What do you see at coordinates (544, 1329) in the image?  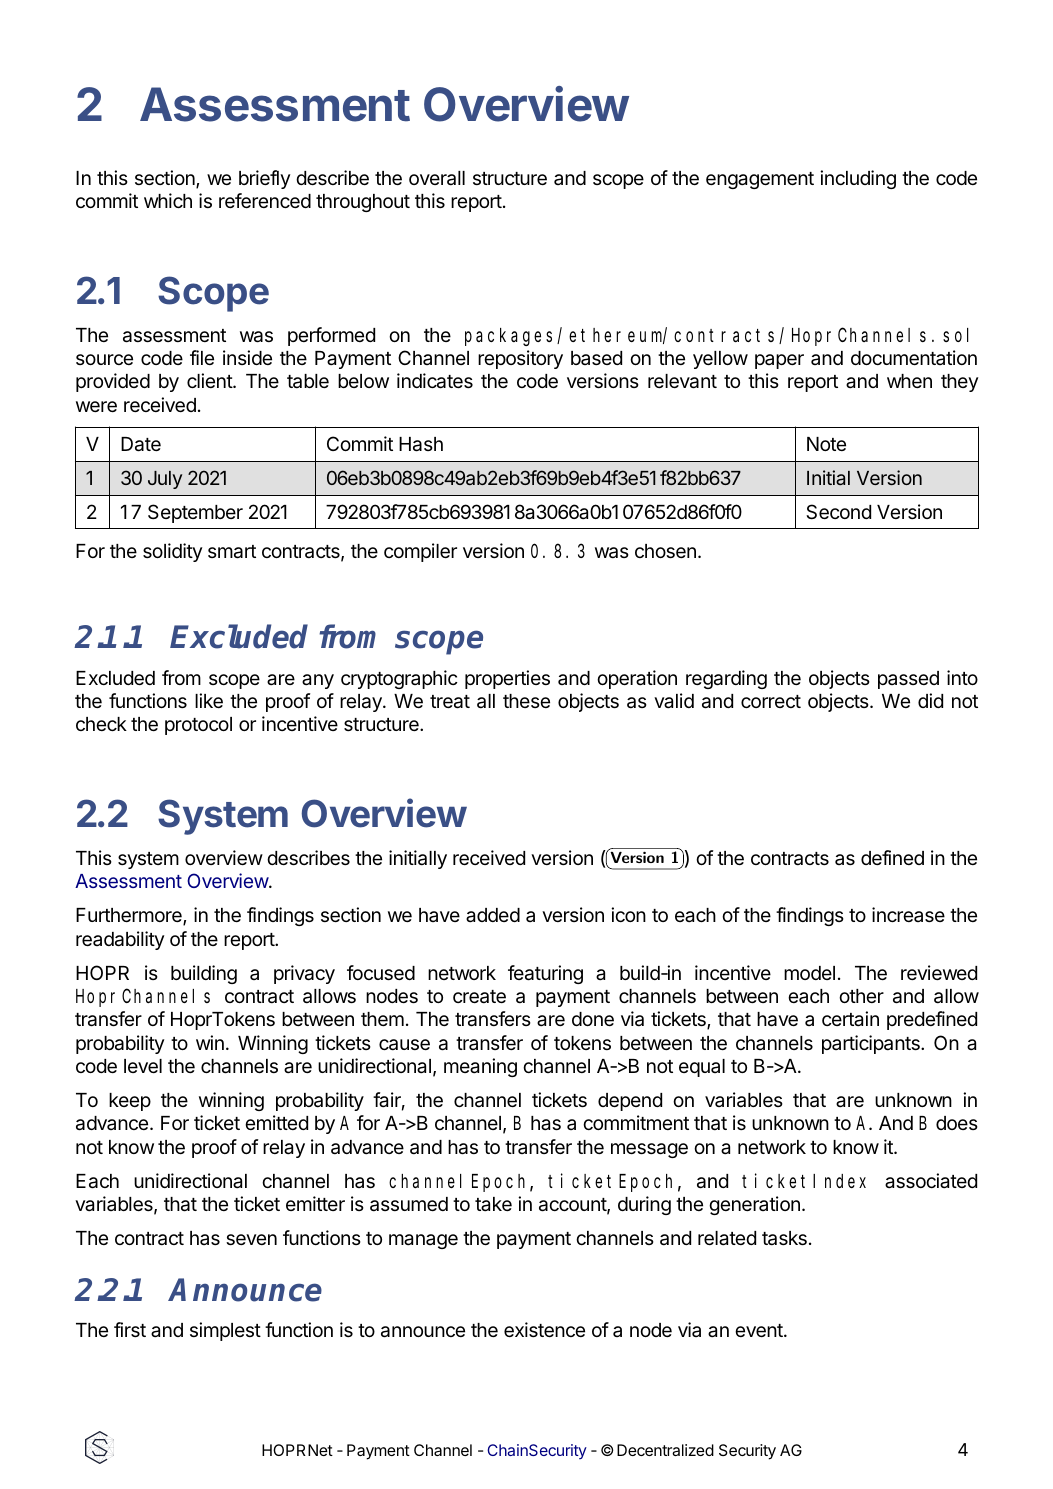 I see `existence` at bounding box center [544, 1329].
